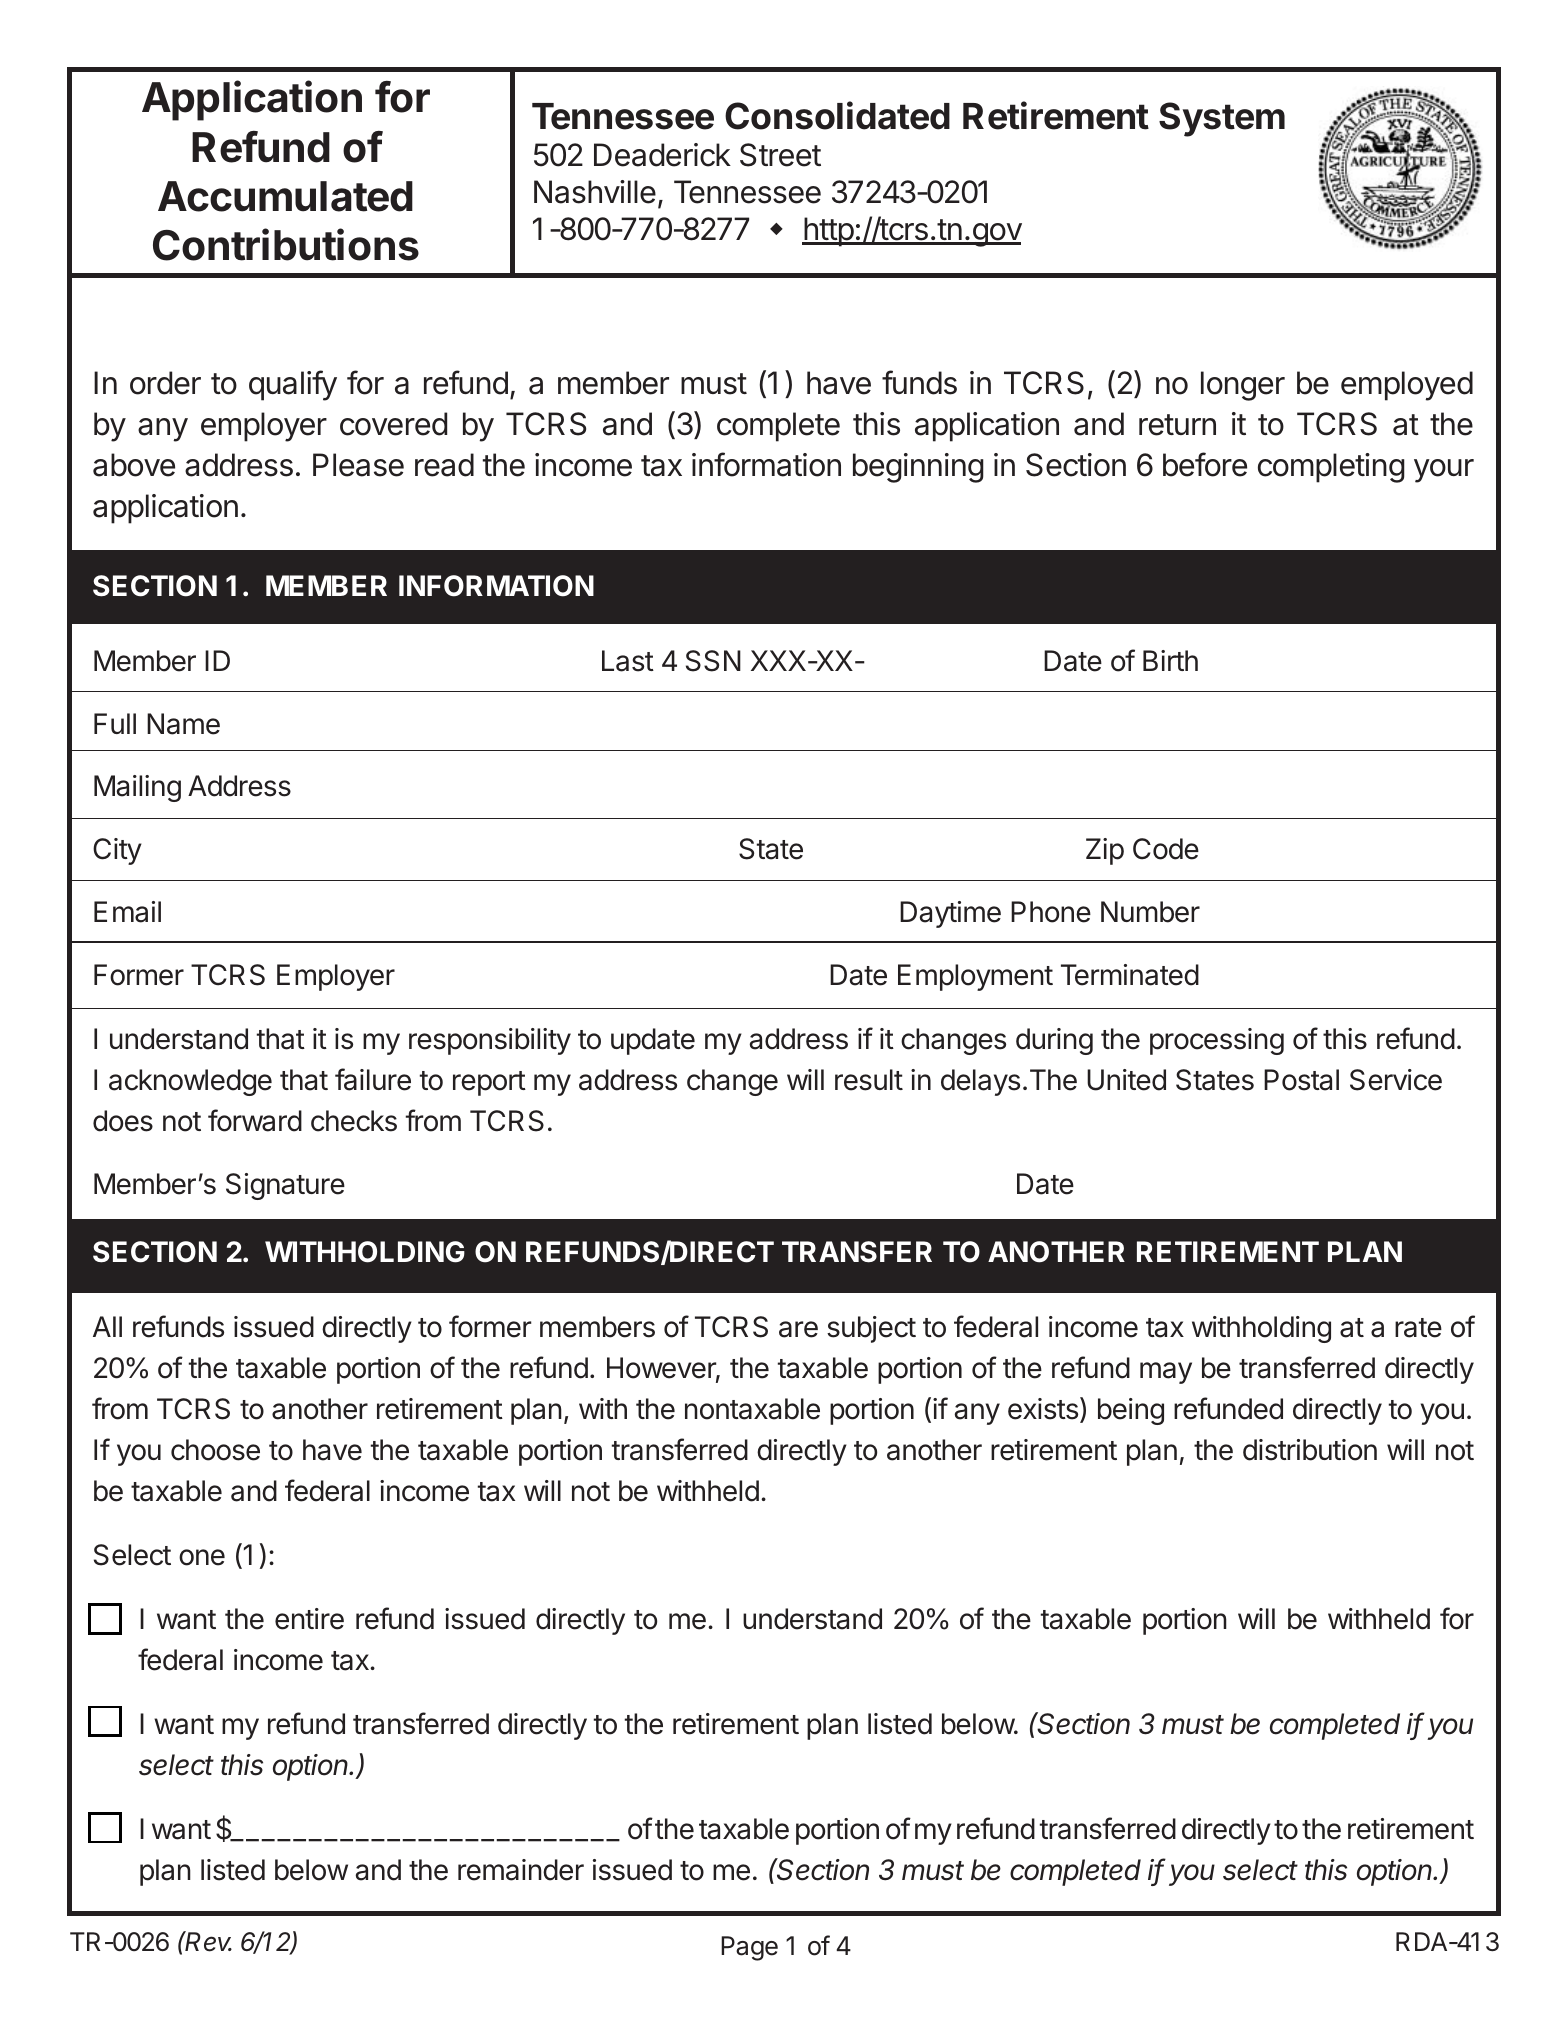 The image size is (1568, 2030). Describe the element at coordinates (780, 155) in the page. I see `Street` at that location.
